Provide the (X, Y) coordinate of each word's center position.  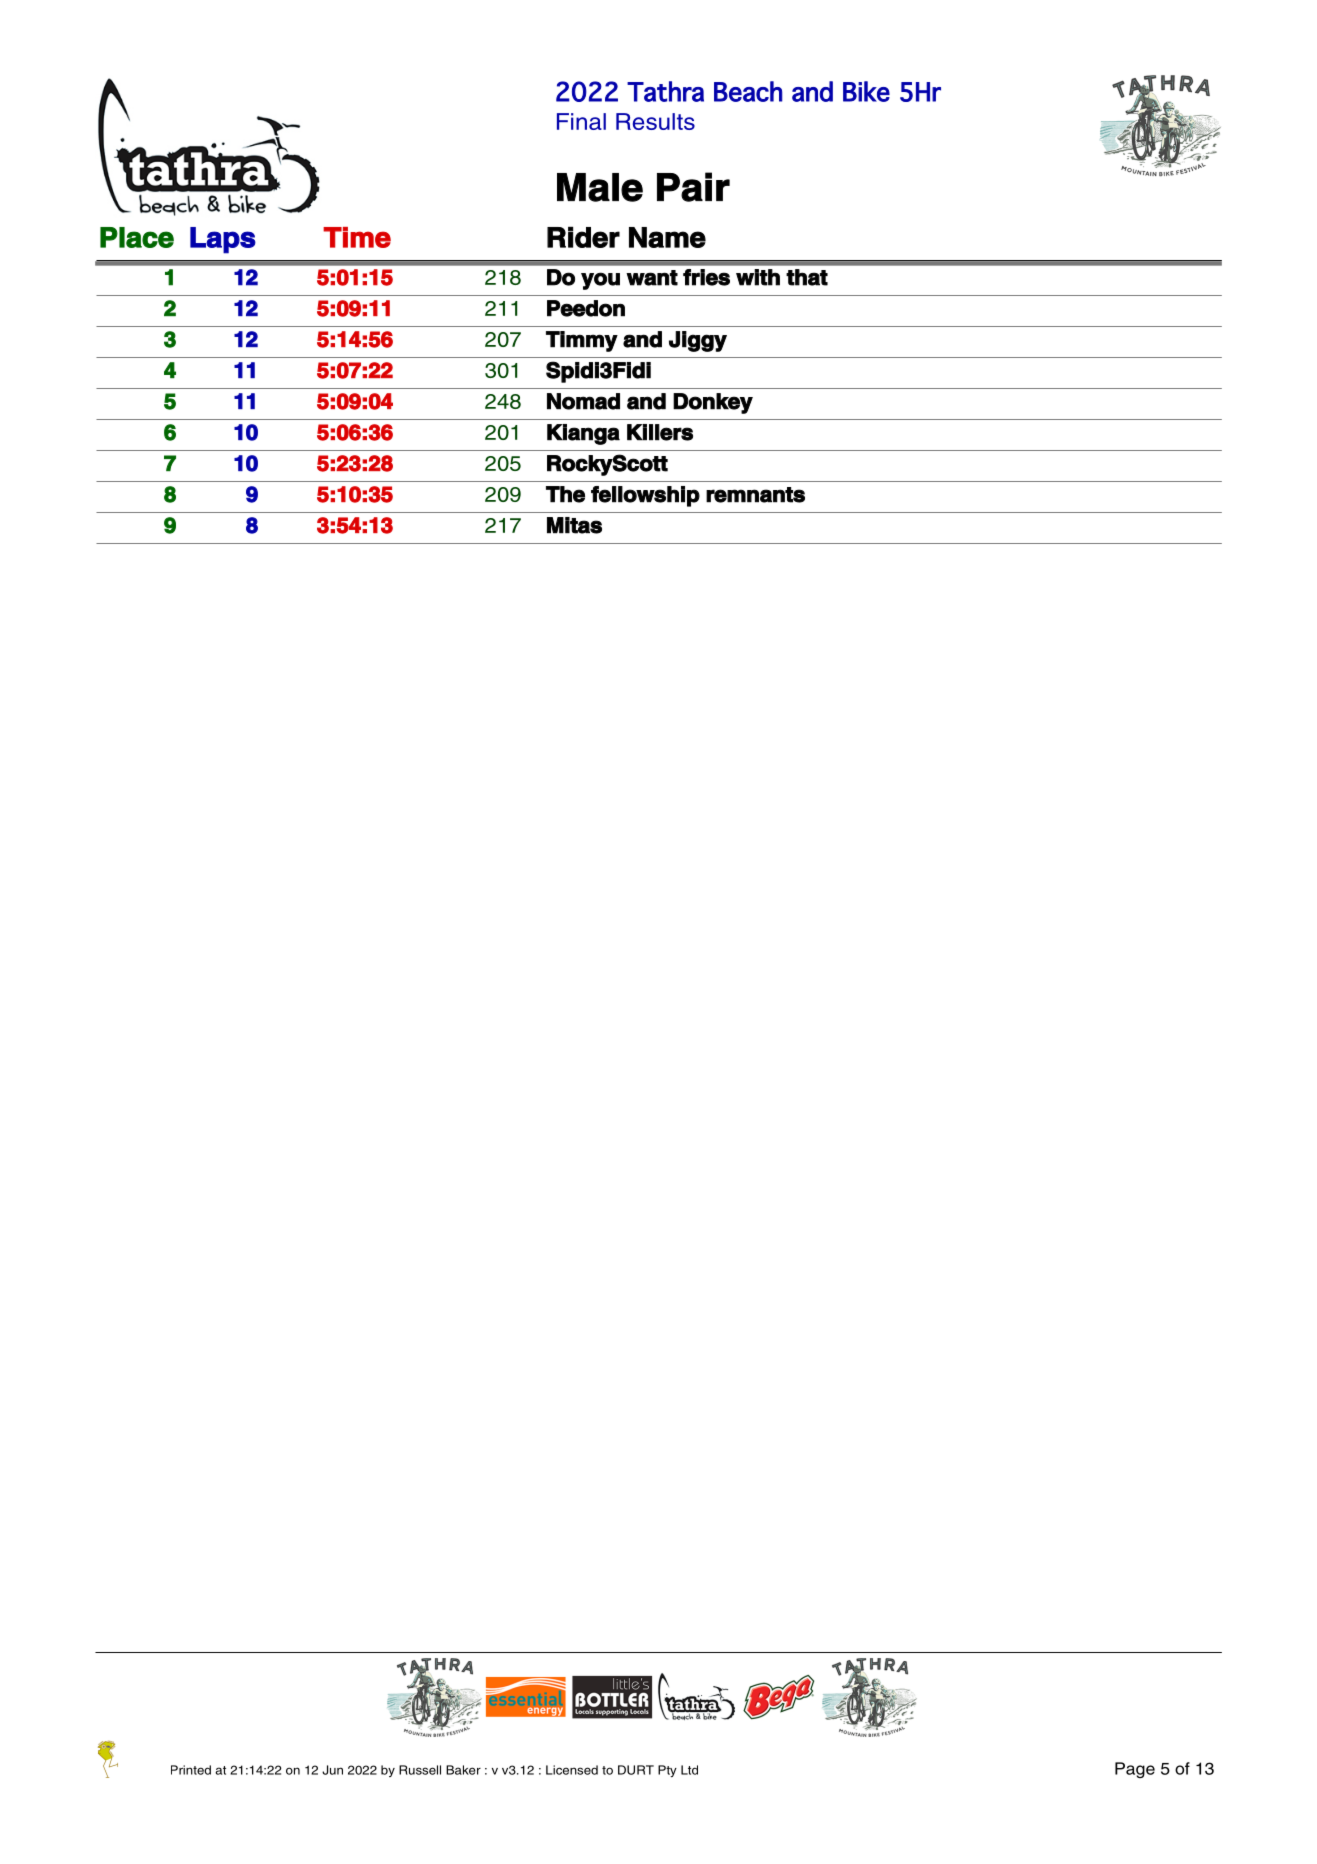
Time (357, 237)
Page (1135, 1770)
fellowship (645, 496)
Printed (191, 1770)
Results (655, 121)
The (565, 494)
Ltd (689, 1770)
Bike (866, 91)
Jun (332, 1770)
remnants (755, 495)
